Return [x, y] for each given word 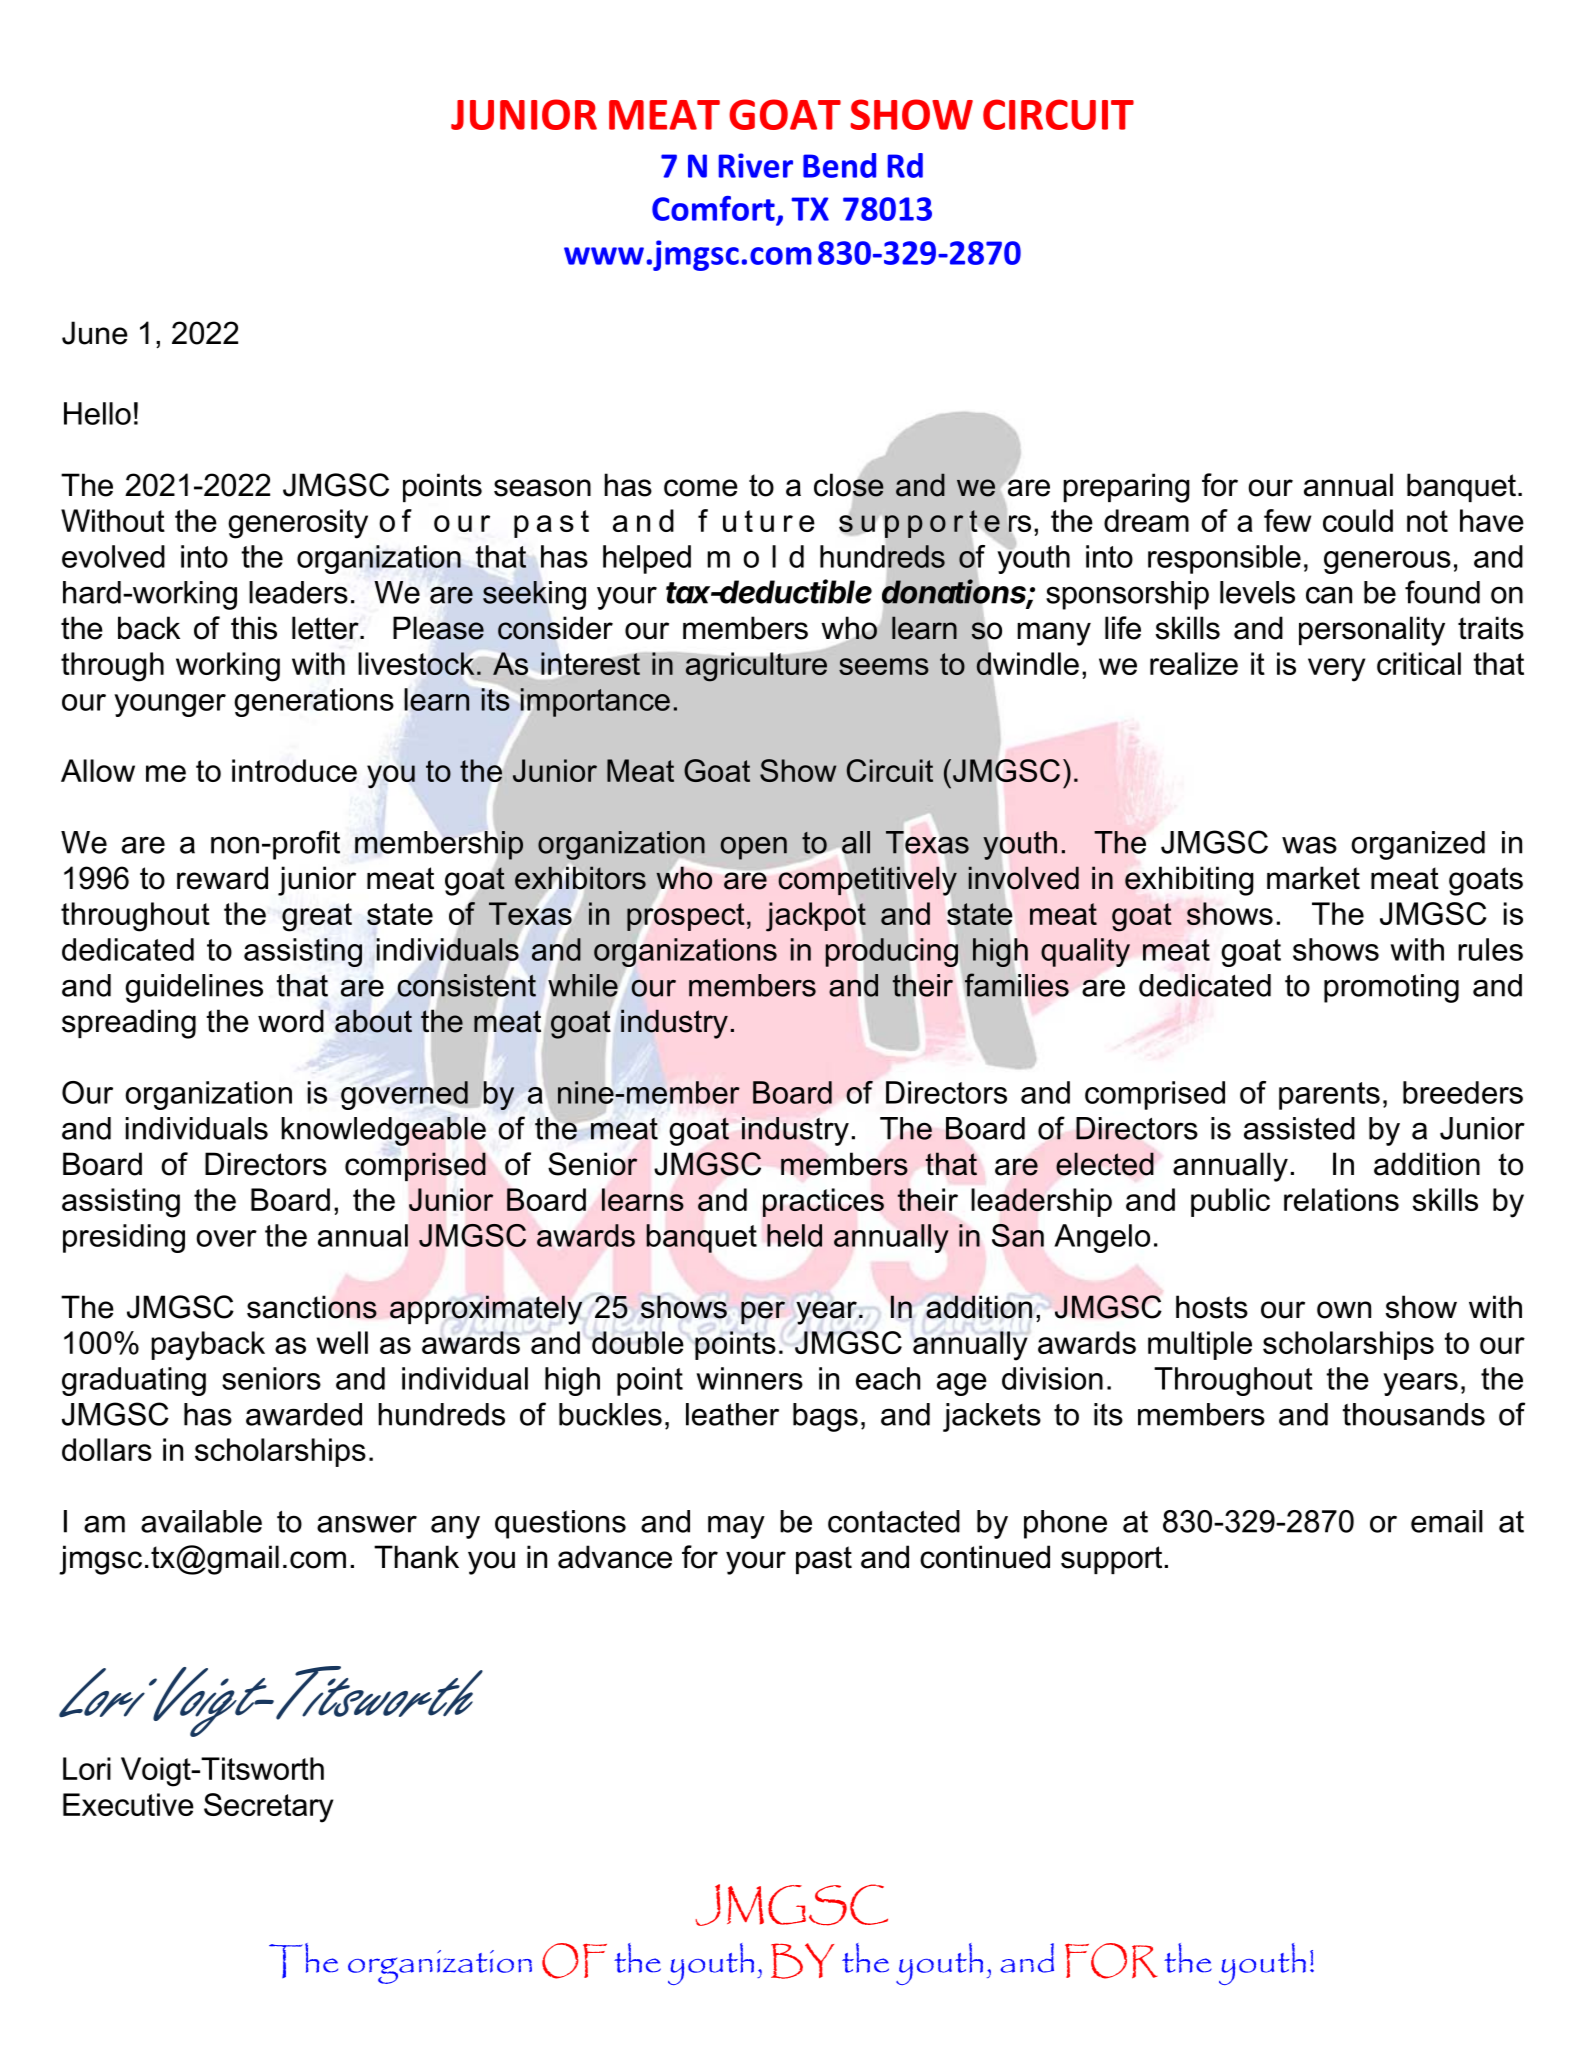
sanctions [312, 1307]
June [95, 333]
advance [615, 1557]
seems [884, 666]
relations [1341, 1199]
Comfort [713, 208]
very [1337, 670]
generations [314, 702]
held [794, 1235]
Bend [839, 165]
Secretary [269, 1808]
